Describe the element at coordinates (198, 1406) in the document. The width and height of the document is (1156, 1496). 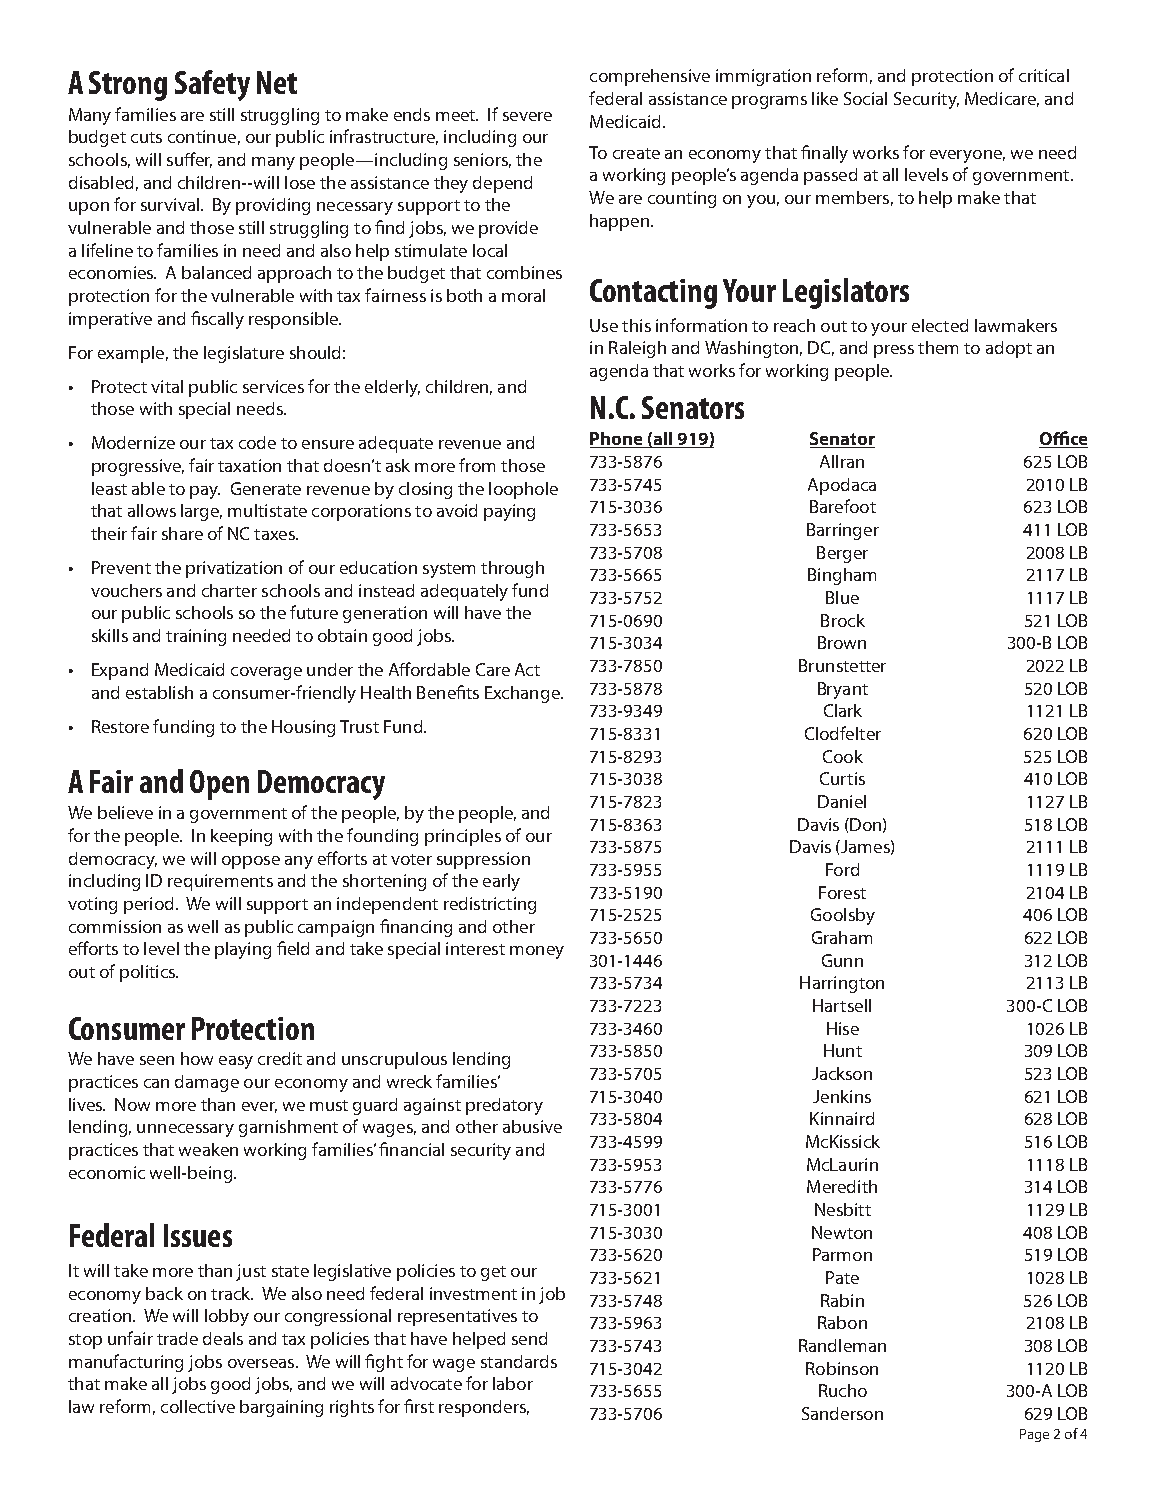
I see `collective` at that location.
